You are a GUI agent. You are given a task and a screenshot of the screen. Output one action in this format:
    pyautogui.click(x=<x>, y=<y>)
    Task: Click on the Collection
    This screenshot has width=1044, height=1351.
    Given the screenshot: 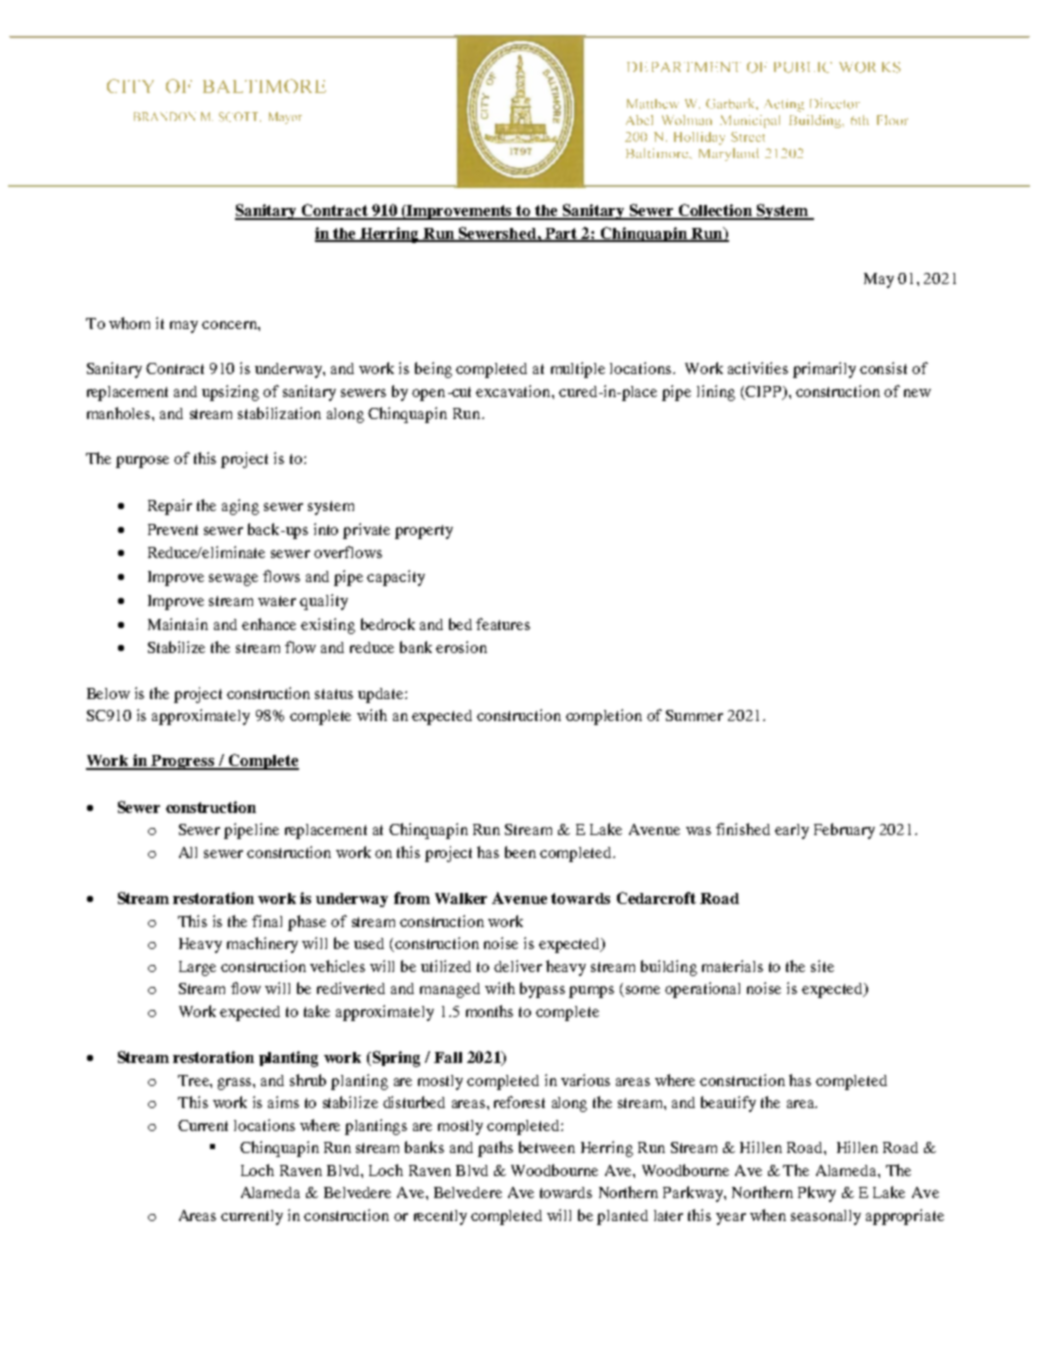 What is the action you would take?
    pyautogui.click(x=716, y=211)
